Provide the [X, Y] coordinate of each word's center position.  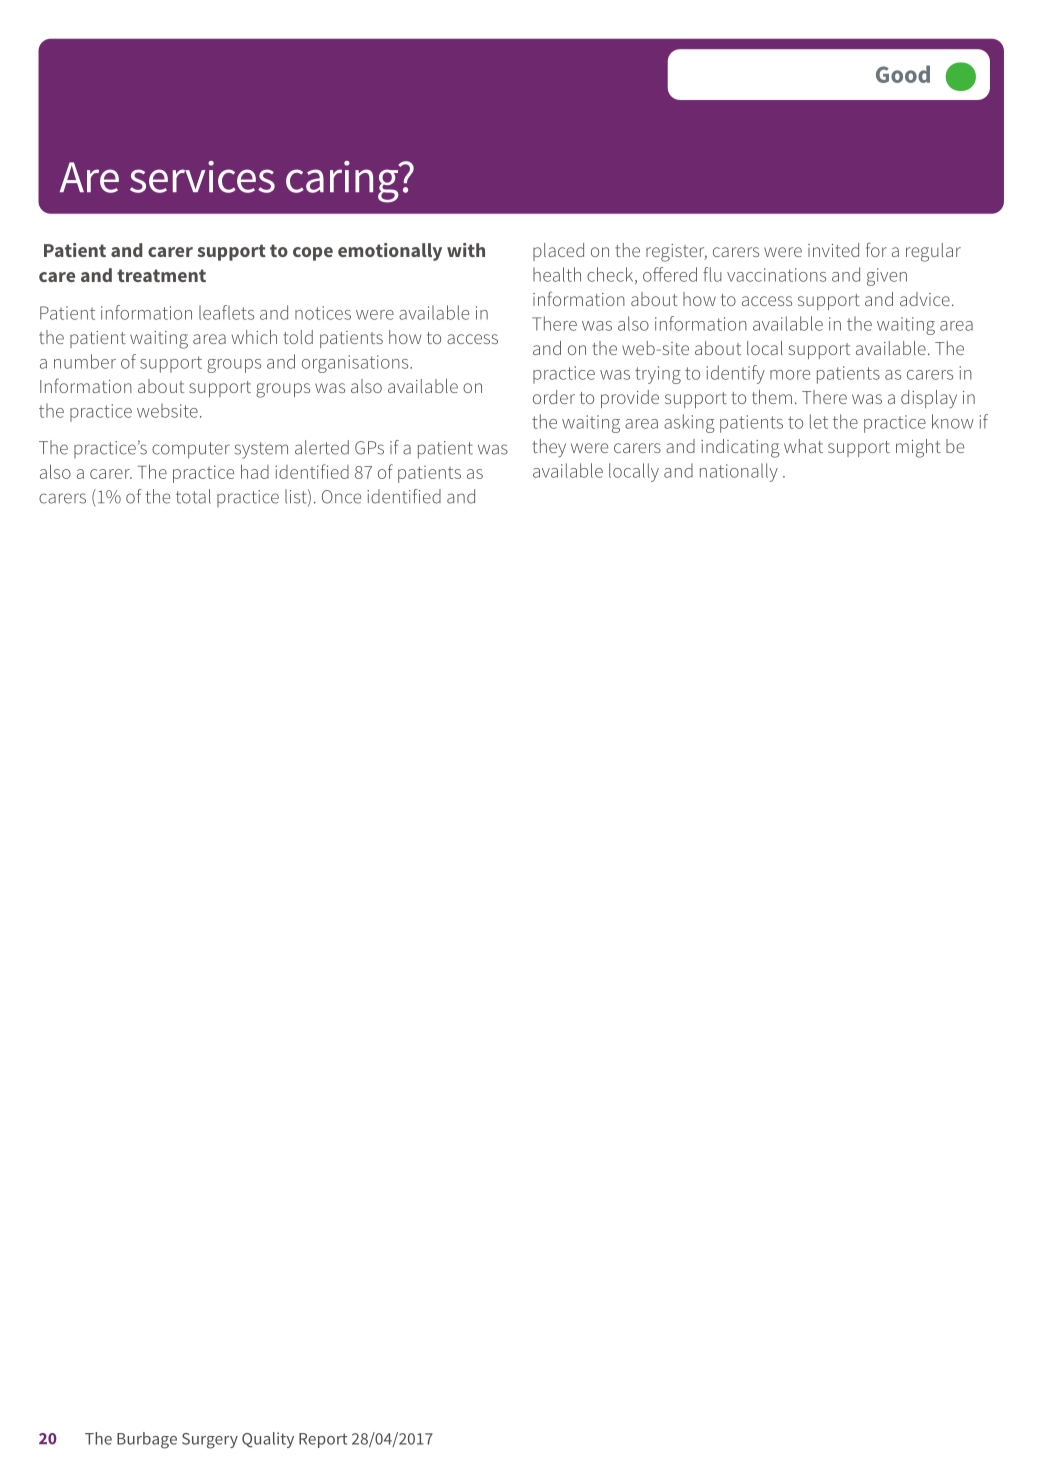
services [202, 177]
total [193, 496]
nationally [739, 472]
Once [341, 497]
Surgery [210, 1441]
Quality [268, 1440]
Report [323, 1440]
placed [558, 252]
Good [903, 74]
